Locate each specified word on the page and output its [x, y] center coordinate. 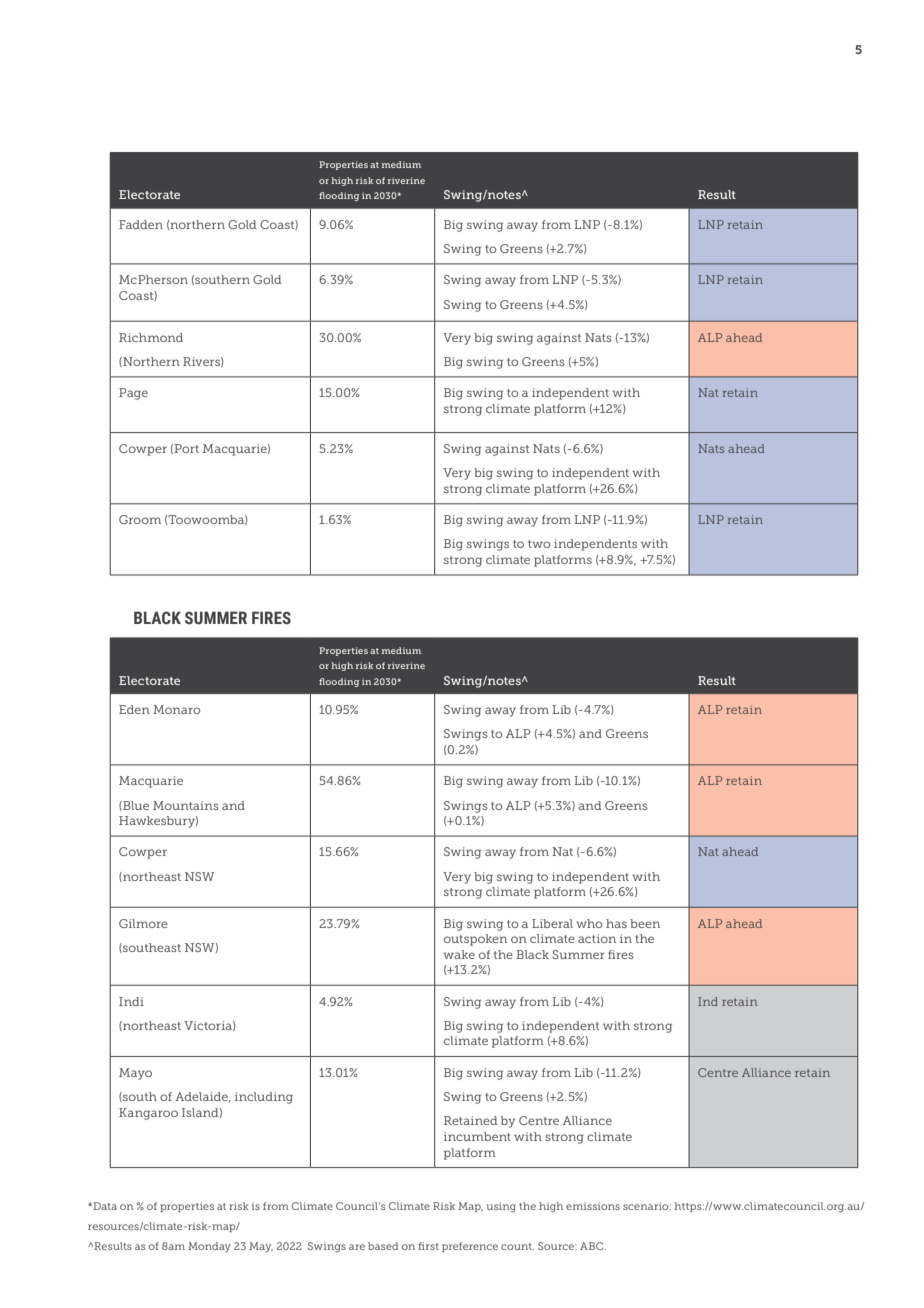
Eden [134, 709]
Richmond [151, 337]
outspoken [475, 940]
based [383, 1246]
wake [459, 954]
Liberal [552, 923]
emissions [593, 1206]
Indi [131, 1001]
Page [133, 394]
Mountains [186, 805]
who [589, 923]
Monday [209, 1247]
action [597, 938]
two [539, 544]
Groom [140, 519]
